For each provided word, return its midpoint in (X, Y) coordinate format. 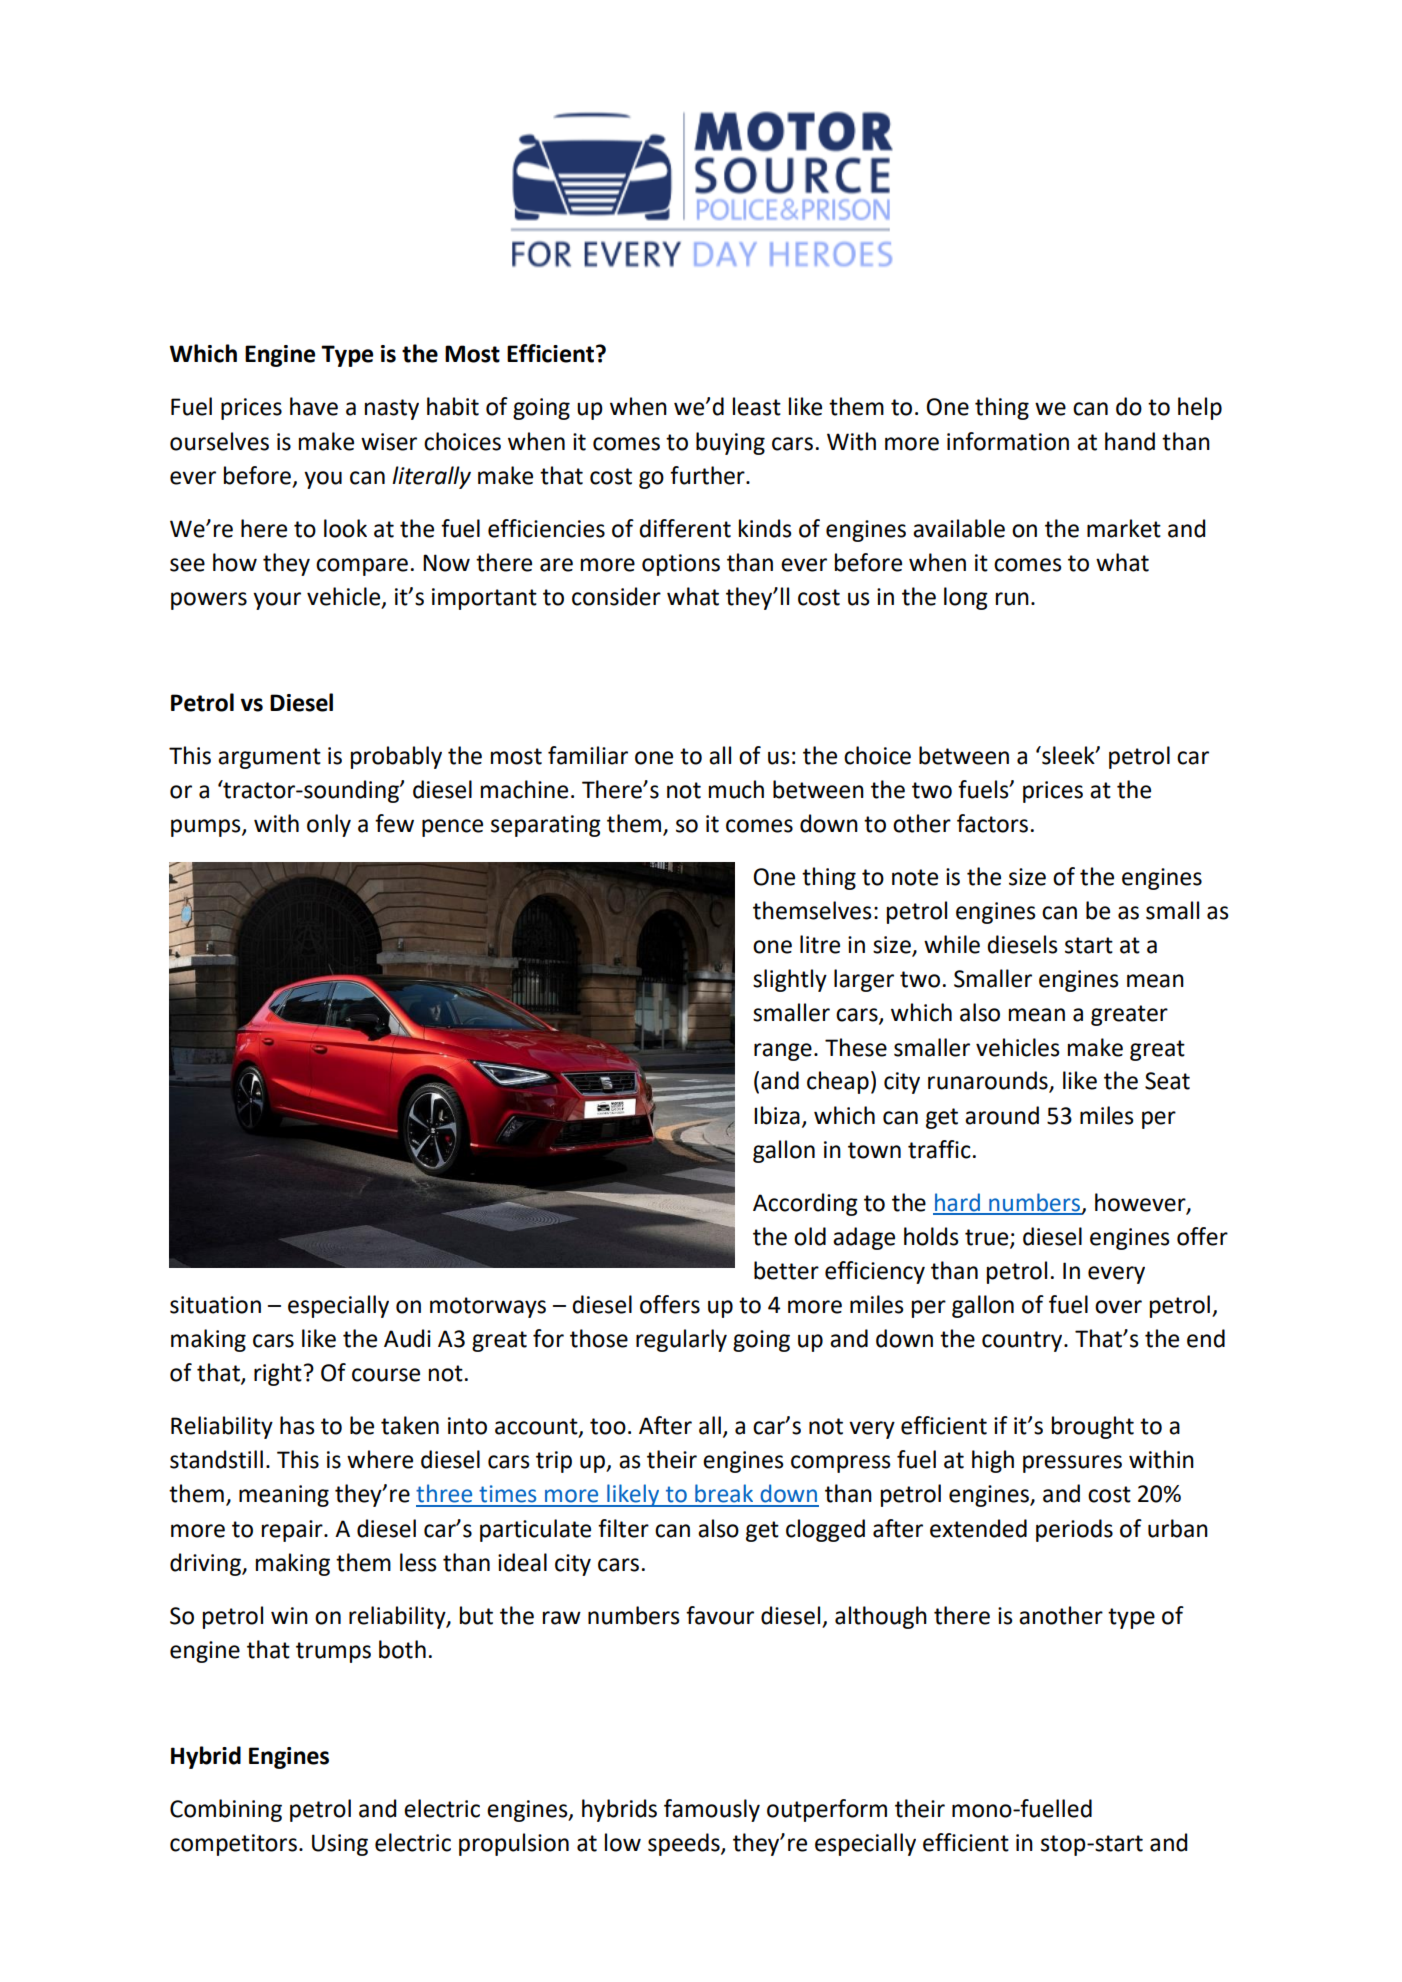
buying (730, 443)
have (314, 406)
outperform (827, 1810)
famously (712, 1810)
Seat (1167, 1081)
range (783, 1052)
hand (1130, 441)
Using (340, 1845)
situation (215, 1305)
